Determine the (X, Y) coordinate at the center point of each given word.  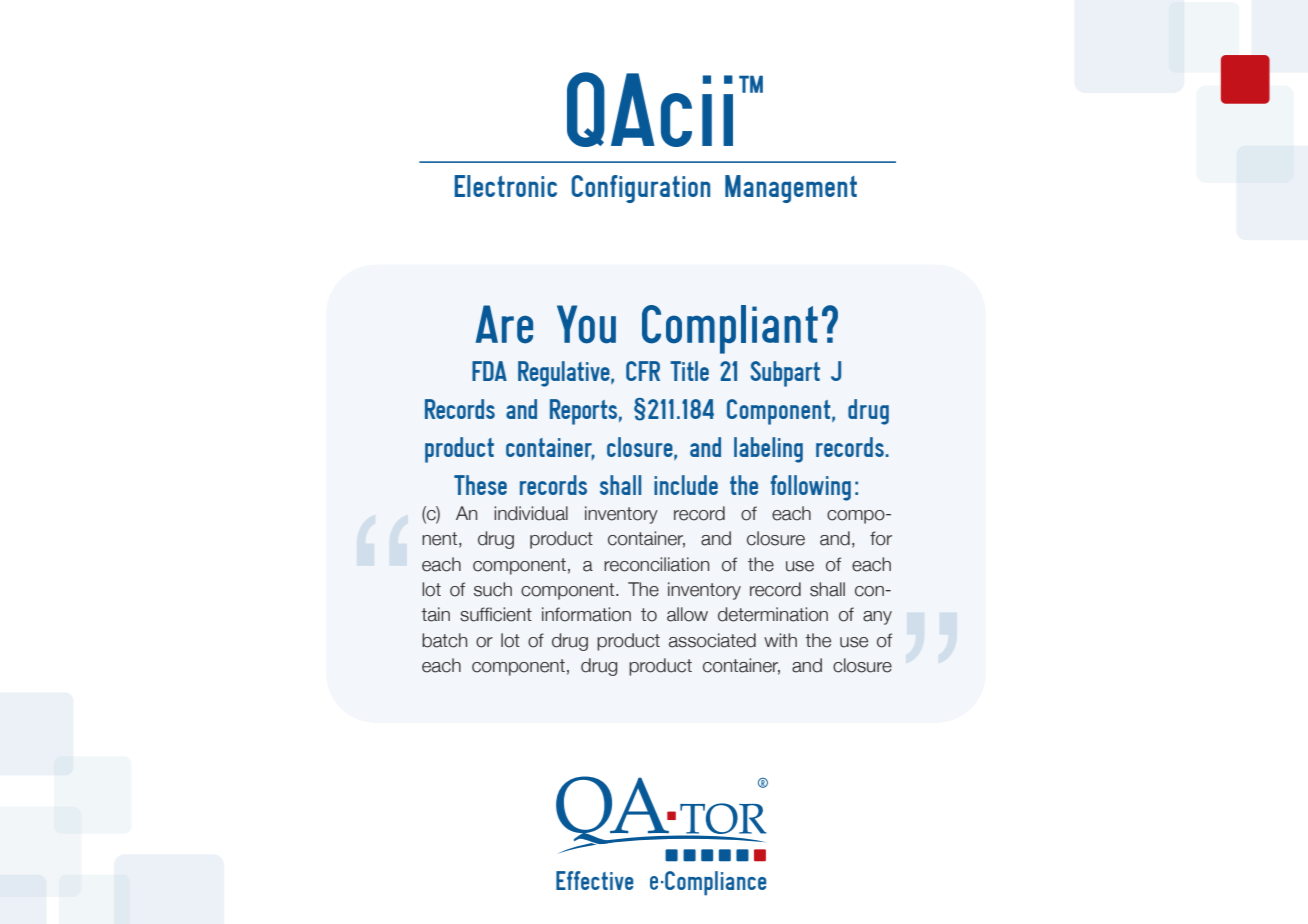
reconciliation (656, 564)
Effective (594, 880)
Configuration (641, 189)
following (811, 488)
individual (531, 513)
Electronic (505, 186)
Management (791, 189)
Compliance (714, 883)
